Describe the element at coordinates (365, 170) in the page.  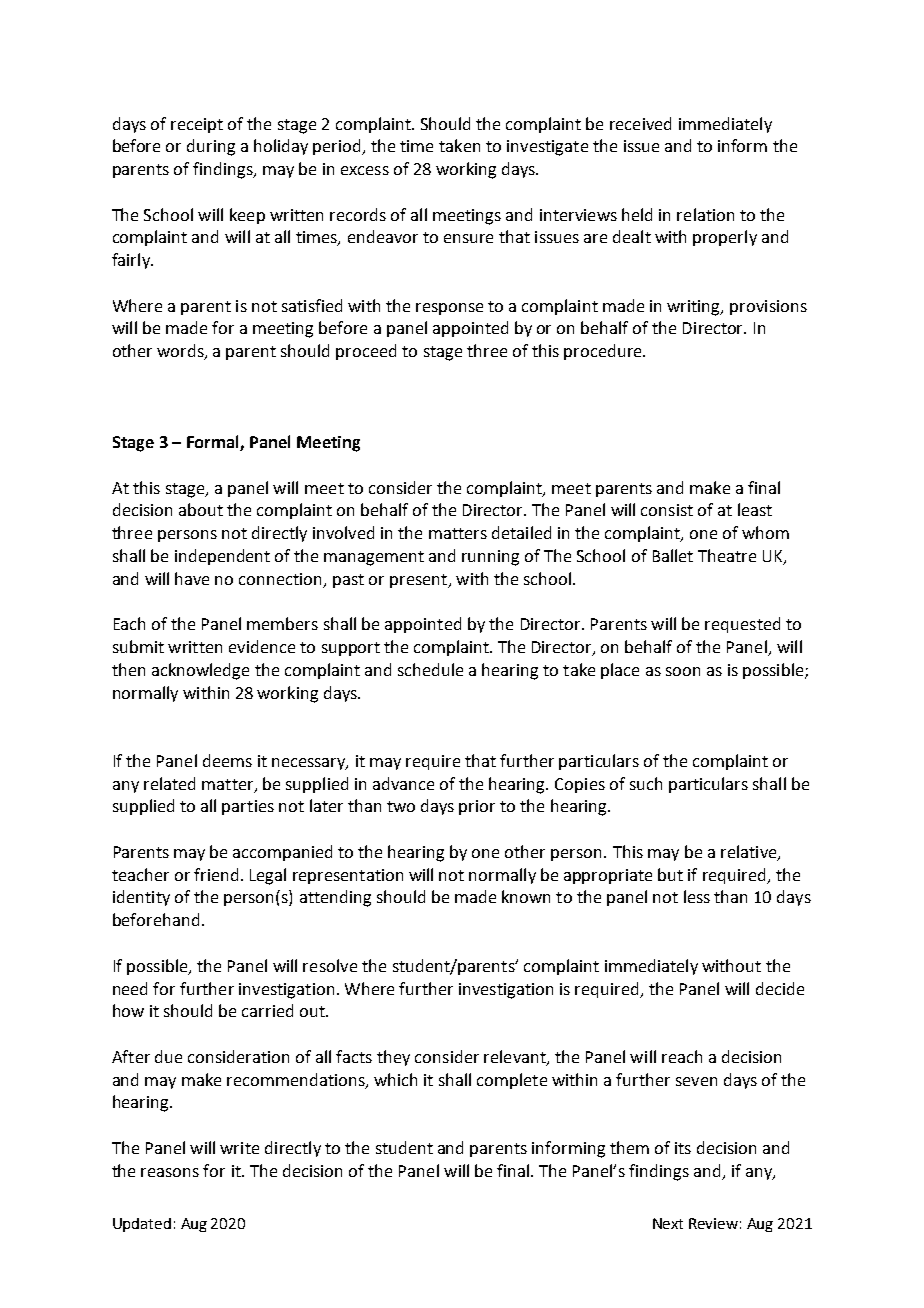
I see `excess` at that location.
